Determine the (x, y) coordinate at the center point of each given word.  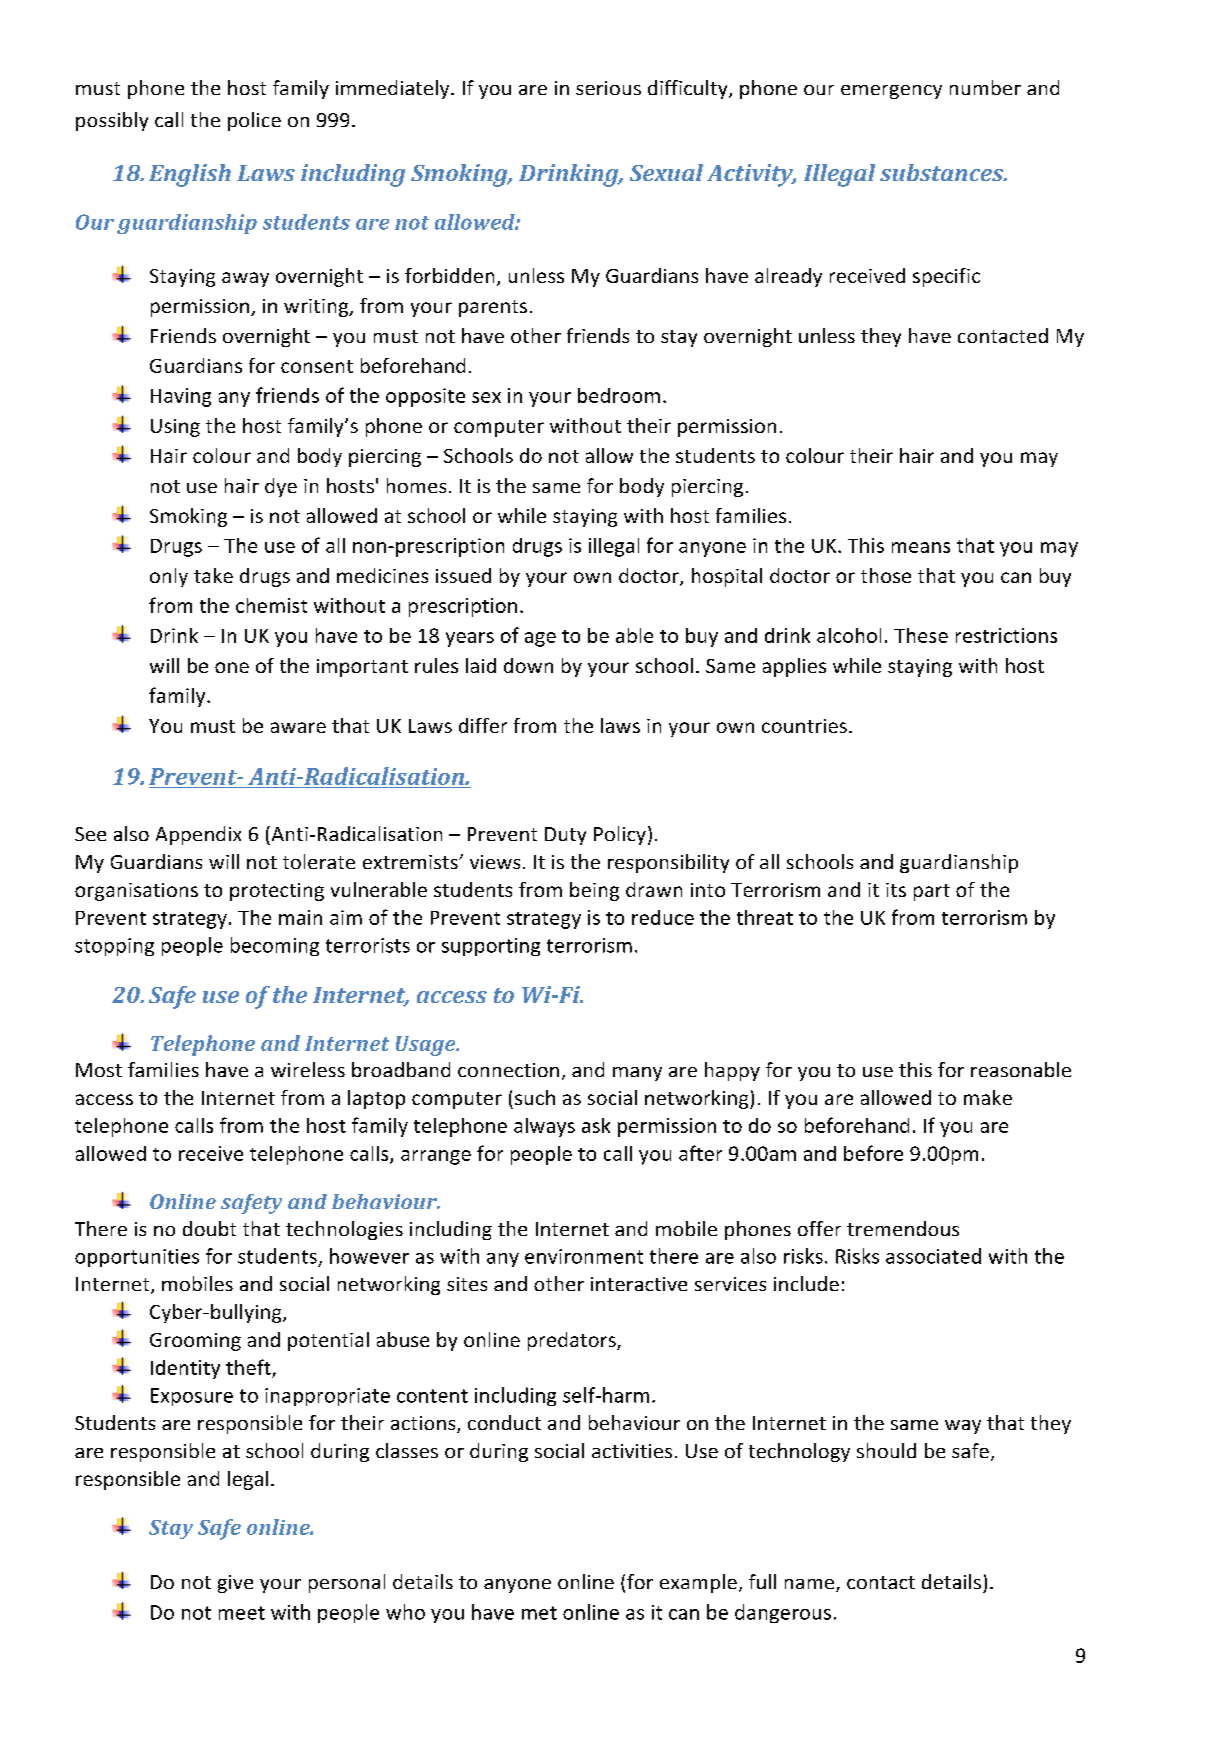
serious (608, 88)
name (811, 1585)
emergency (891, 92)
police (254, 121)
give (235, 1584)
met (539, 1613)
